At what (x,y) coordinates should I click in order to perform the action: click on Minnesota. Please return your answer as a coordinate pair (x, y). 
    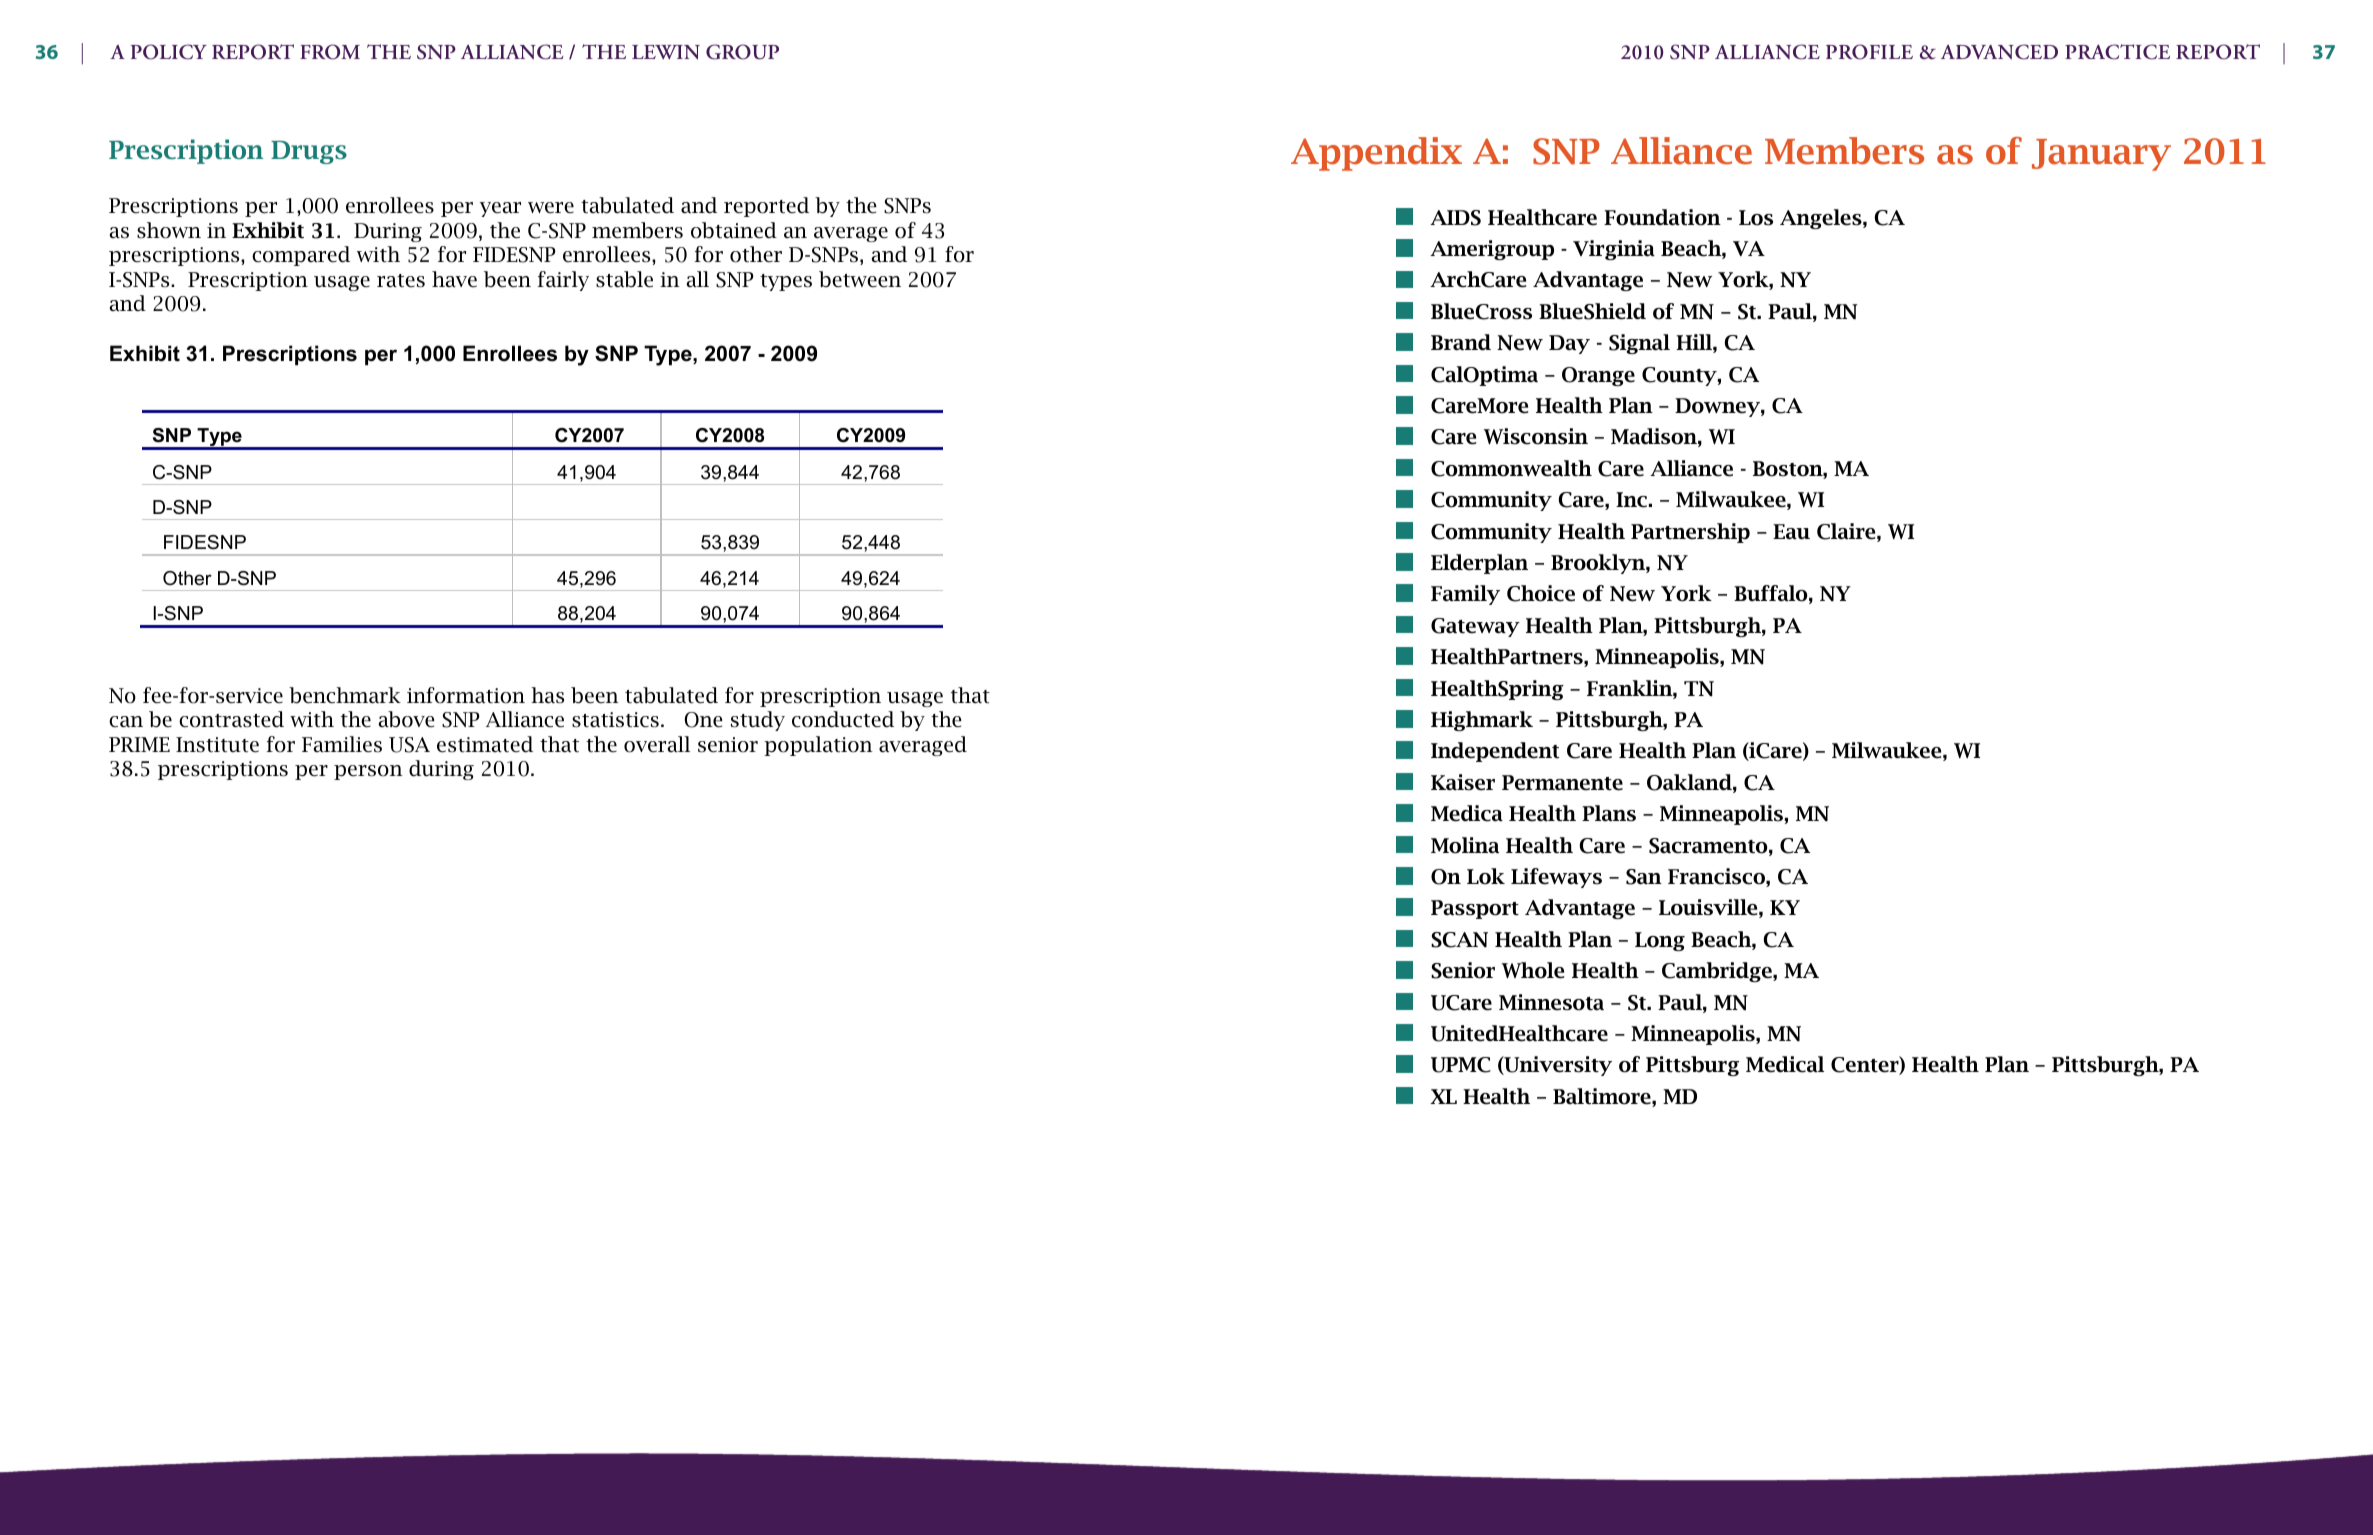
    Looking at the image, I should click on (1551, 1002).
